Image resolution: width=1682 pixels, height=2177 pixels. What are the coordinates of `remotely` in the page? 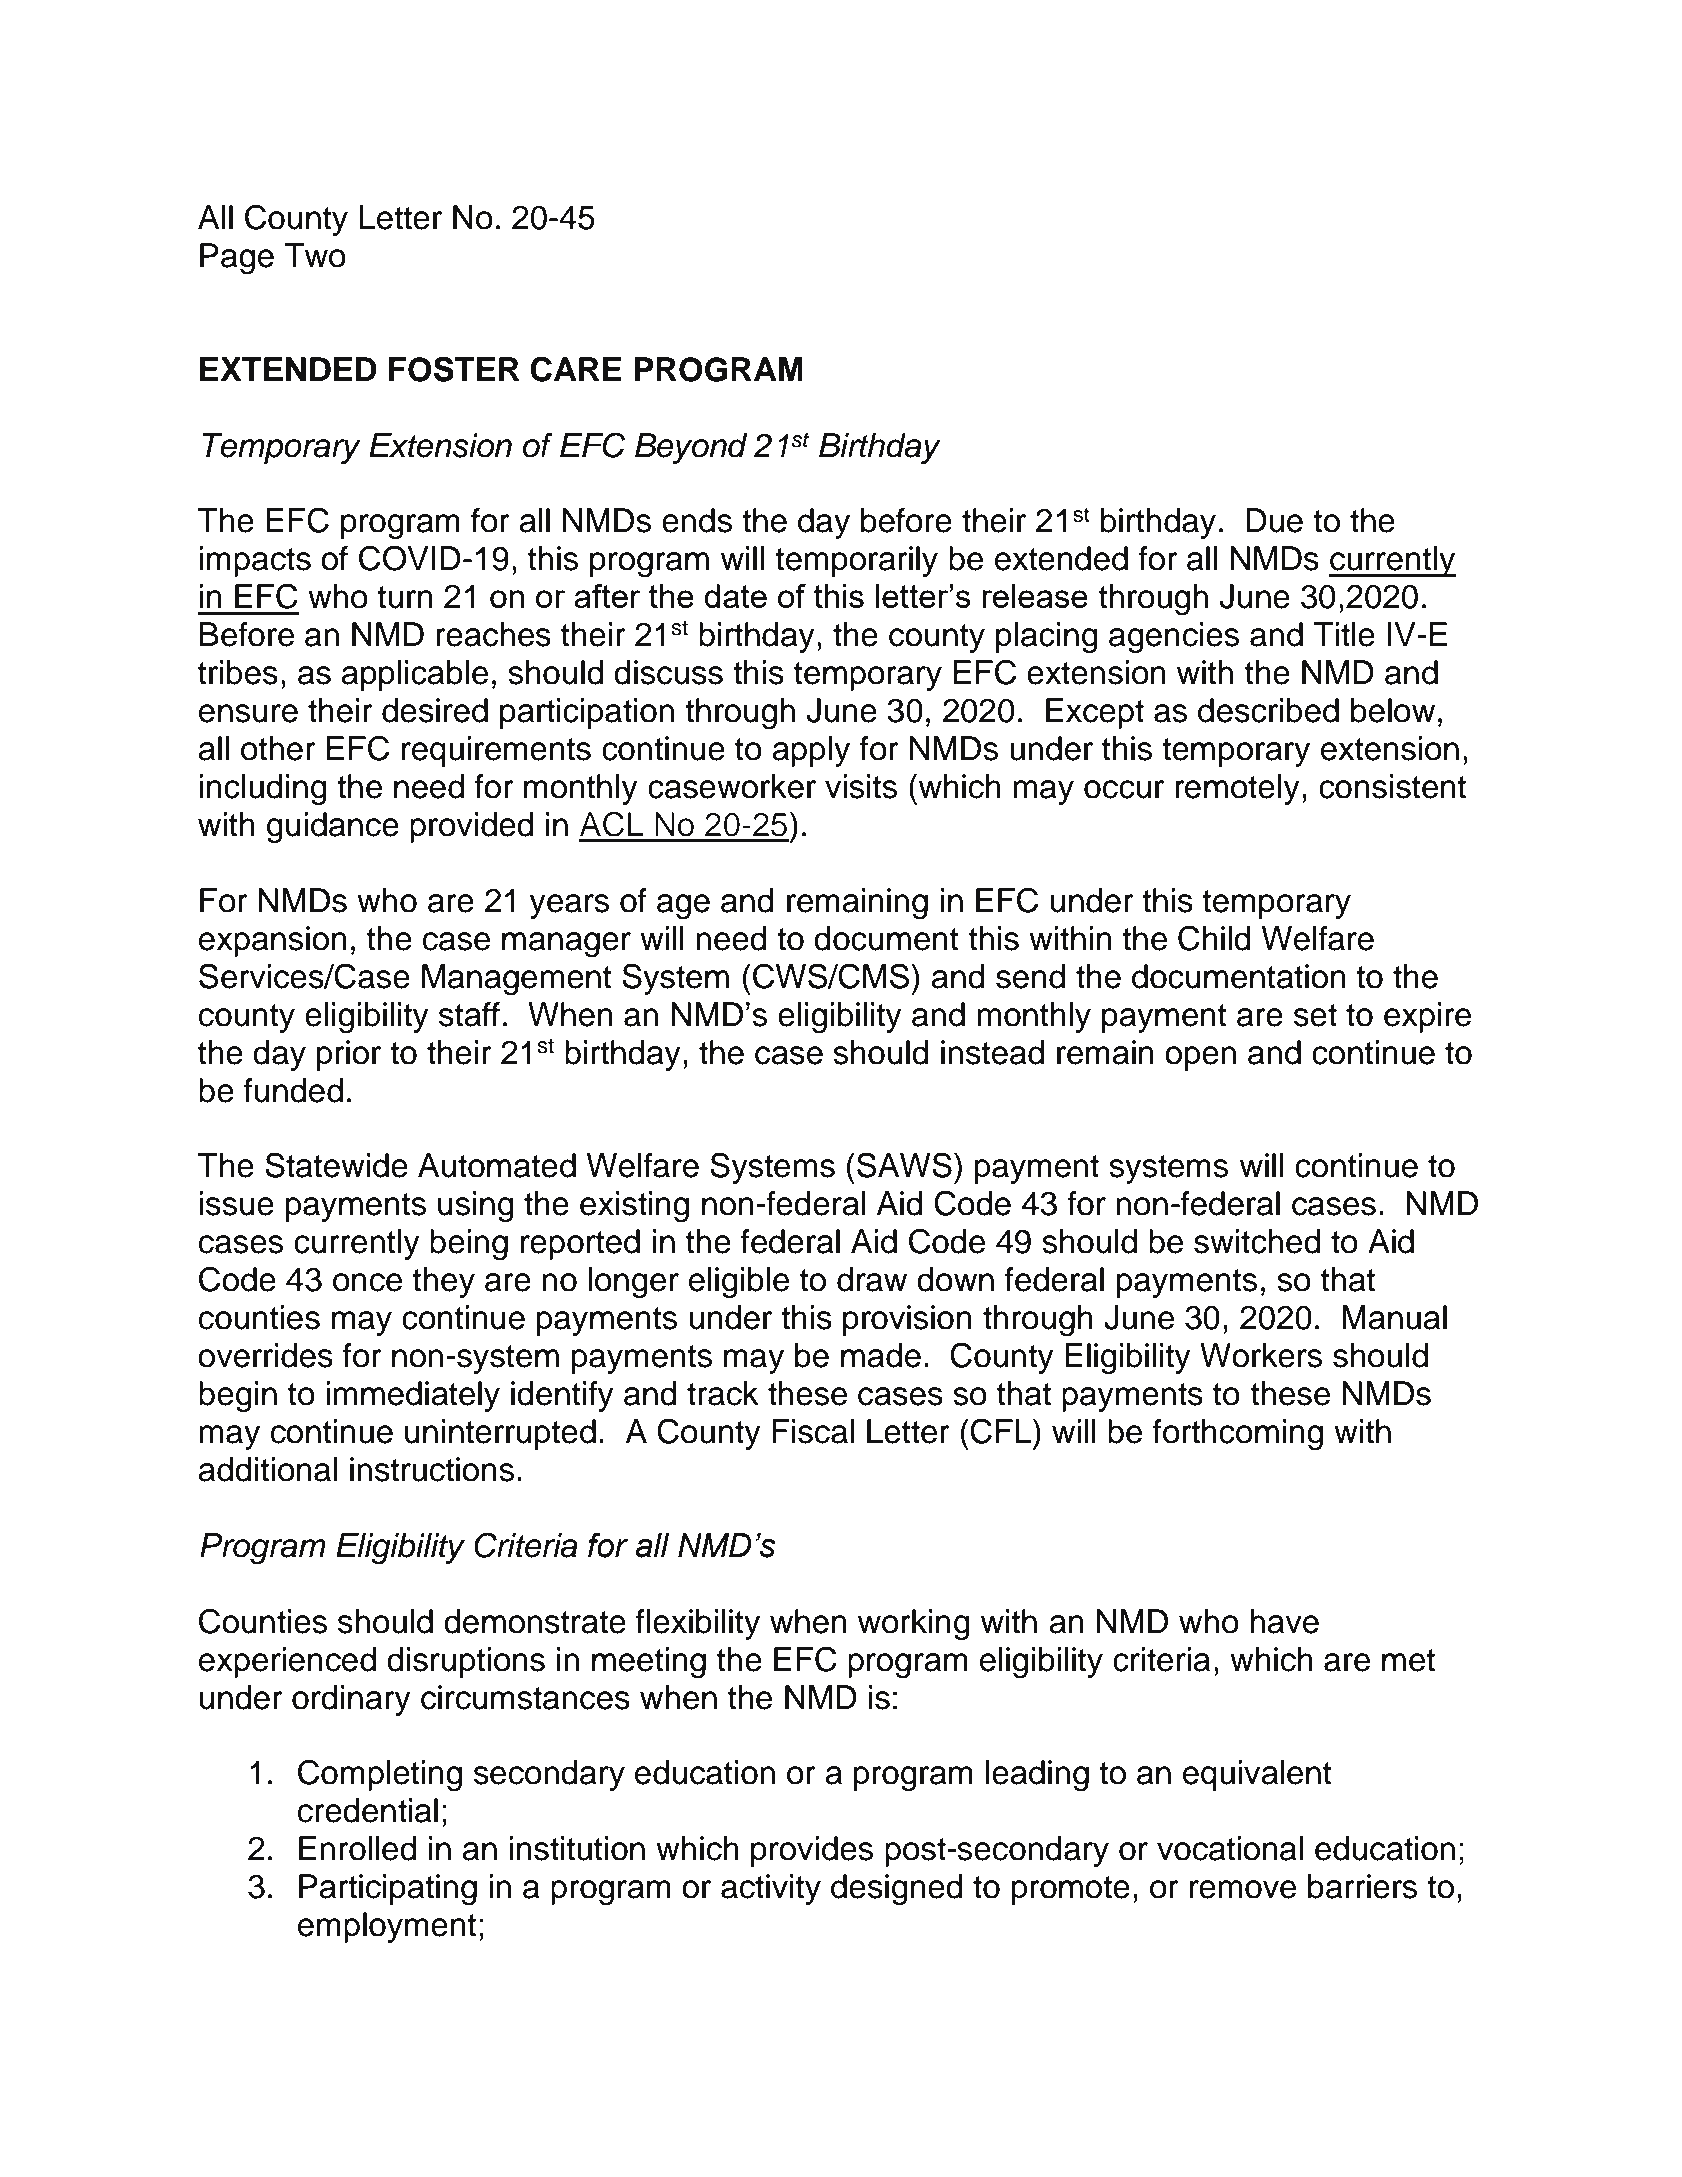 It's located at (1237, 789).
